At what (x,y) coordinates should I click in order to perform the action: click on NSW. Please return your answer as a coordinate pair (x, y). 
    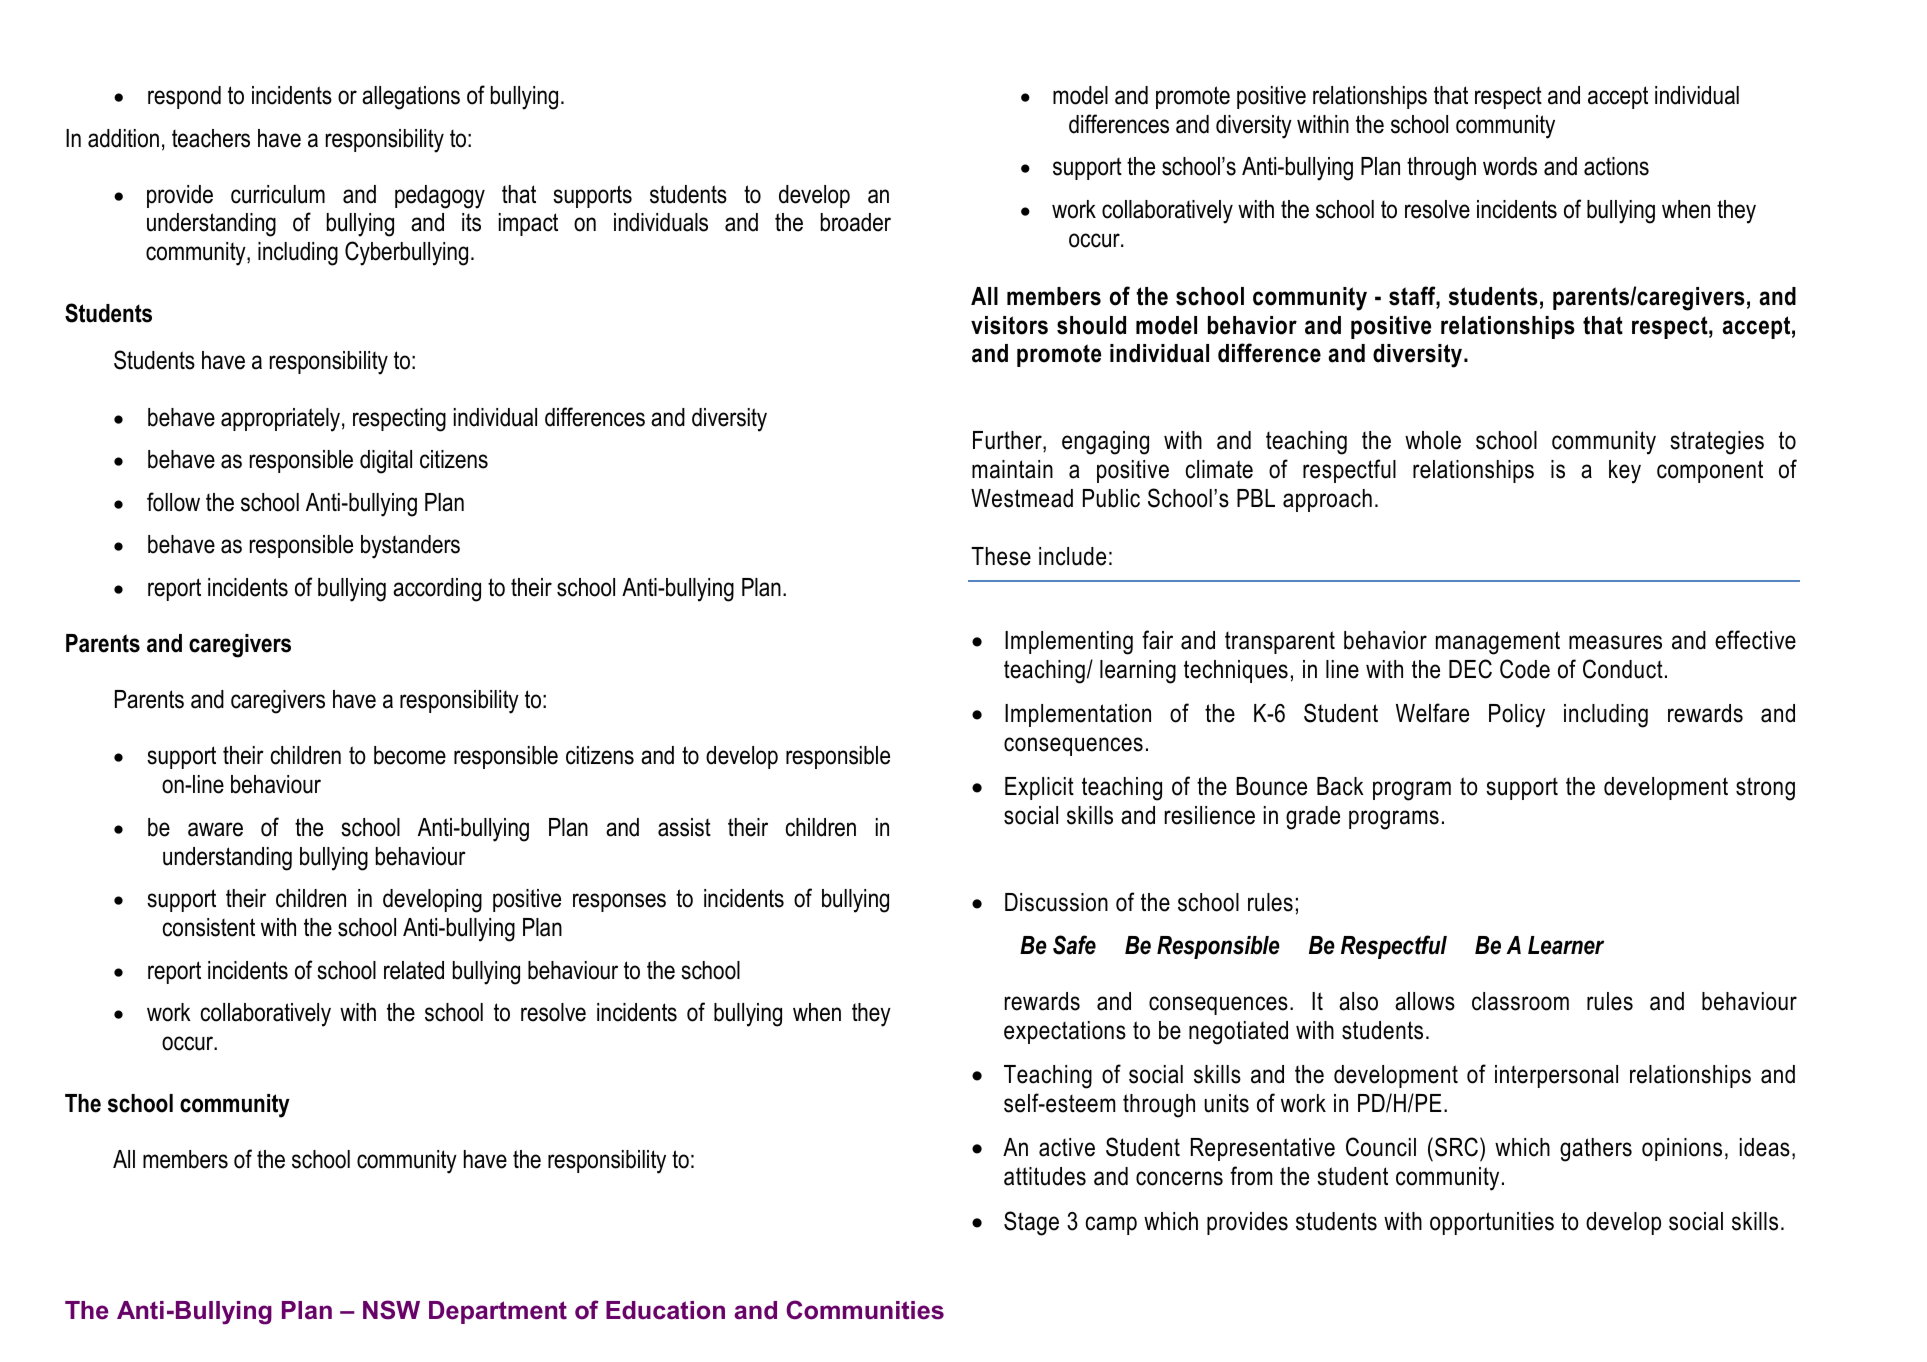
    Looking at the image, I should click on (391, 1310).
